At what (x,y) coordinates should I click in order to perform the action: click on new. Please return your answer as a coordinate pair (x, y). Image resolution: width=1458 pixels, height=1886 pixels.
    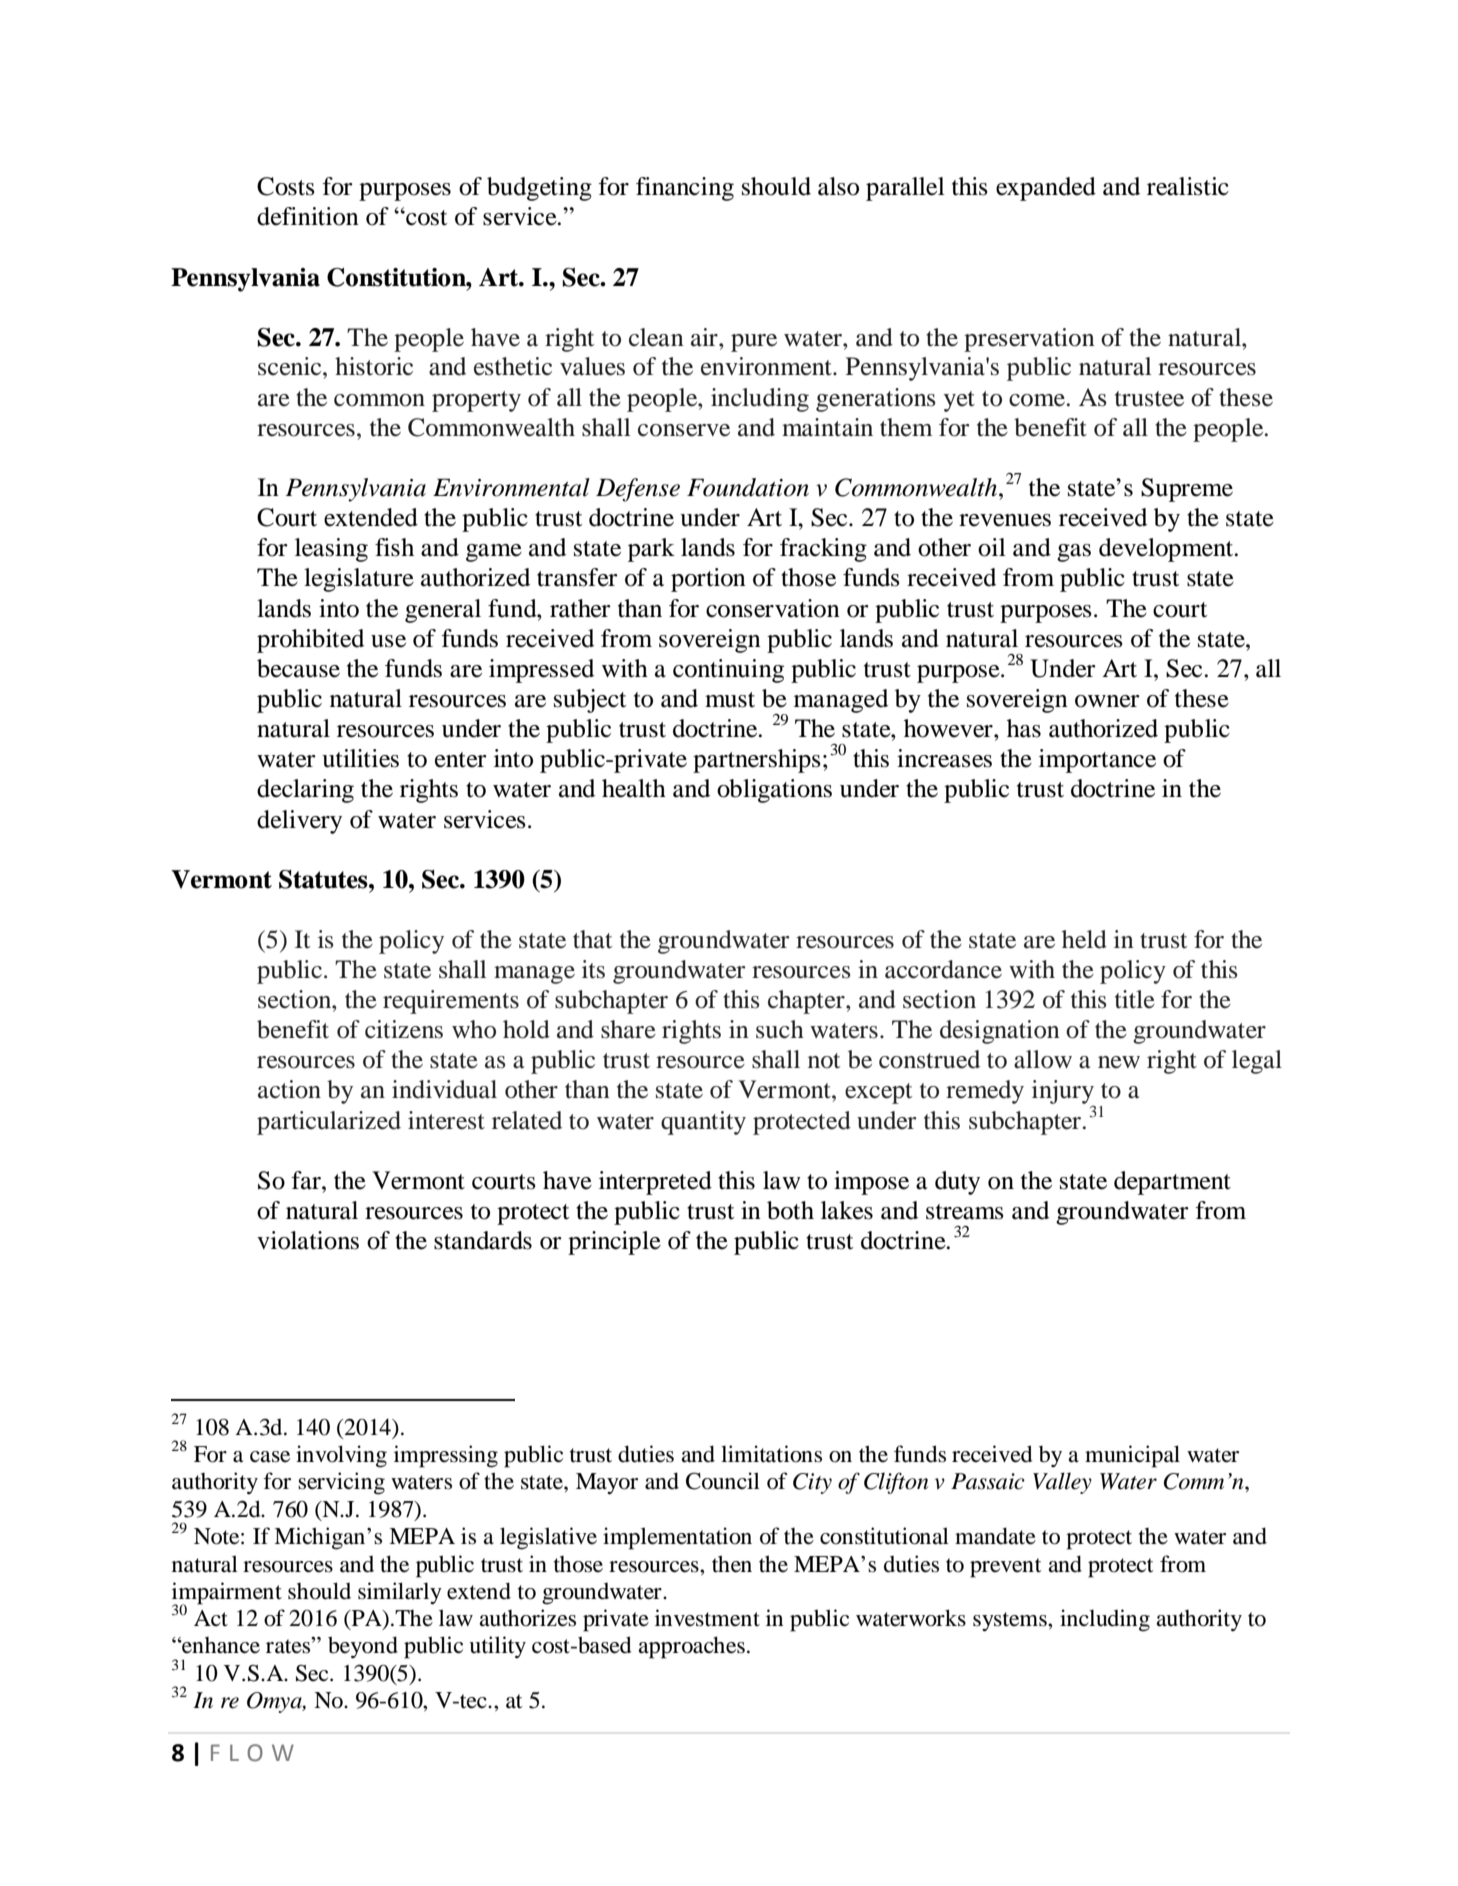
    Looking at the image, I should click on (1119, 1062).
